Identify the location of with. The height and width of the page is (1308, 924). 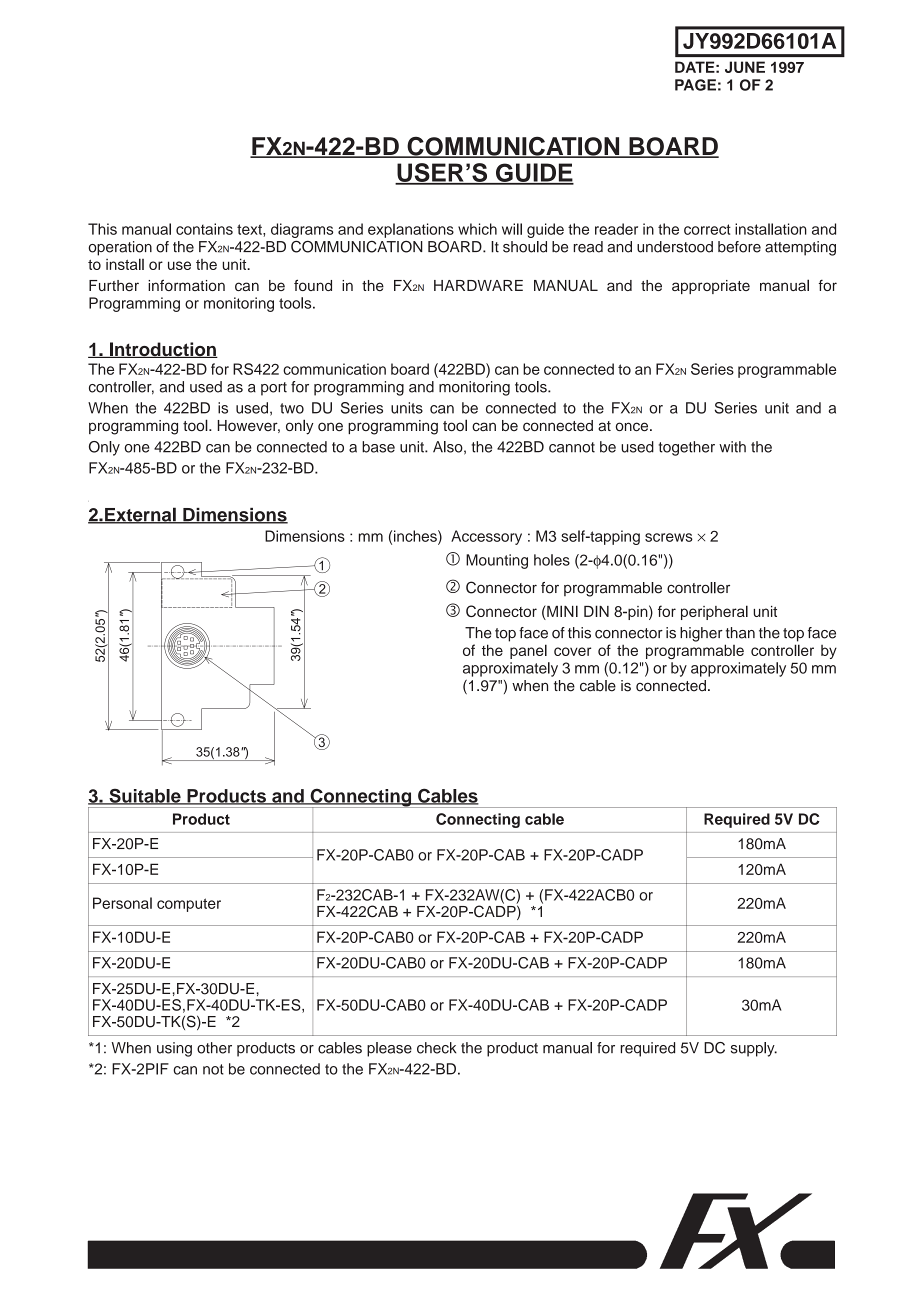
(732, 447).
